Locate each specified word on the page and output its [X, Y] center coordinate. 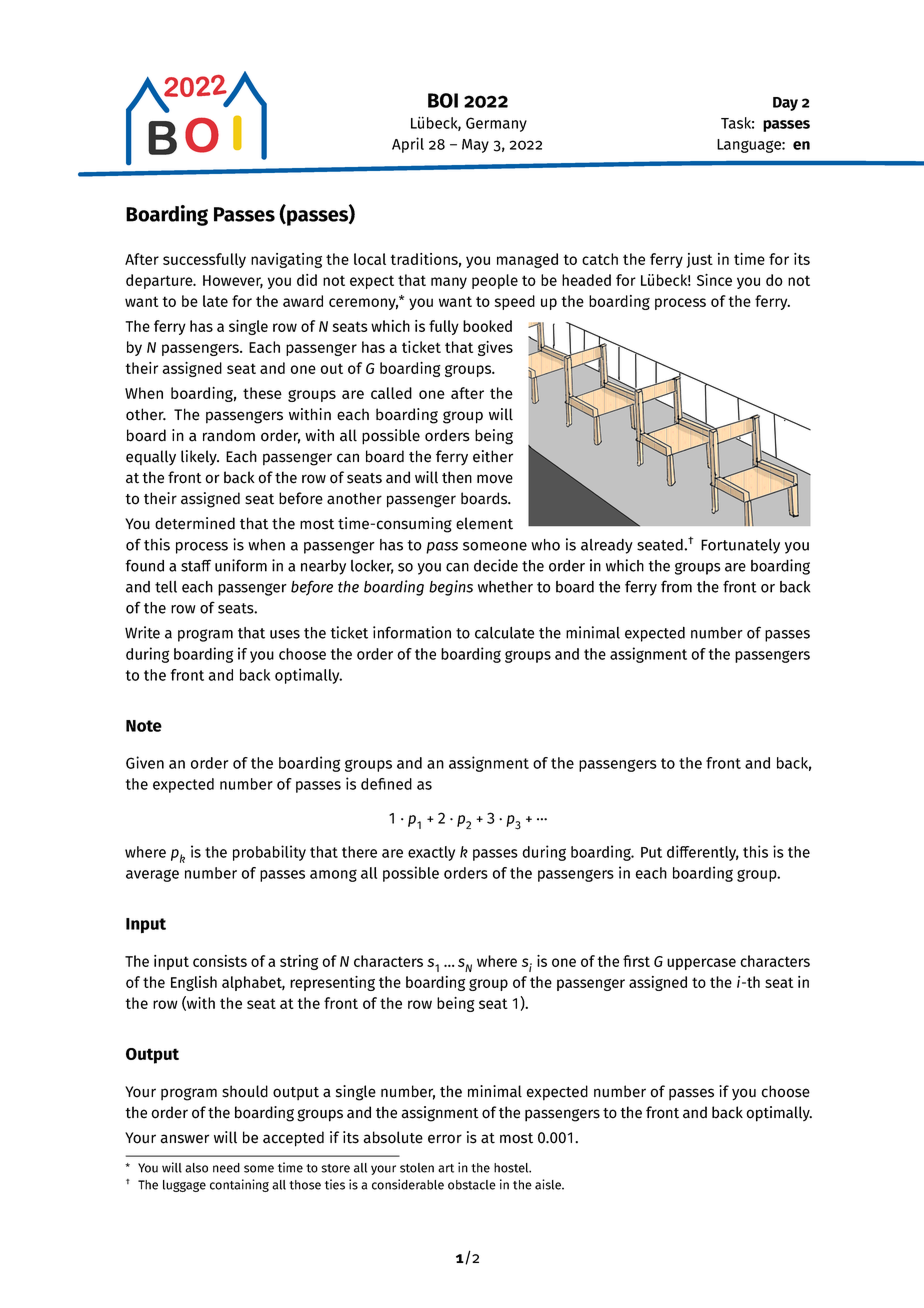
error [445, 1139]
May [475, 146]
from [676, 586]
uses [285, 634]
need [226, 1168]
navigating [286, 260]
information [412, 632]
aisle [549, 1184]
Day [785, 104]
